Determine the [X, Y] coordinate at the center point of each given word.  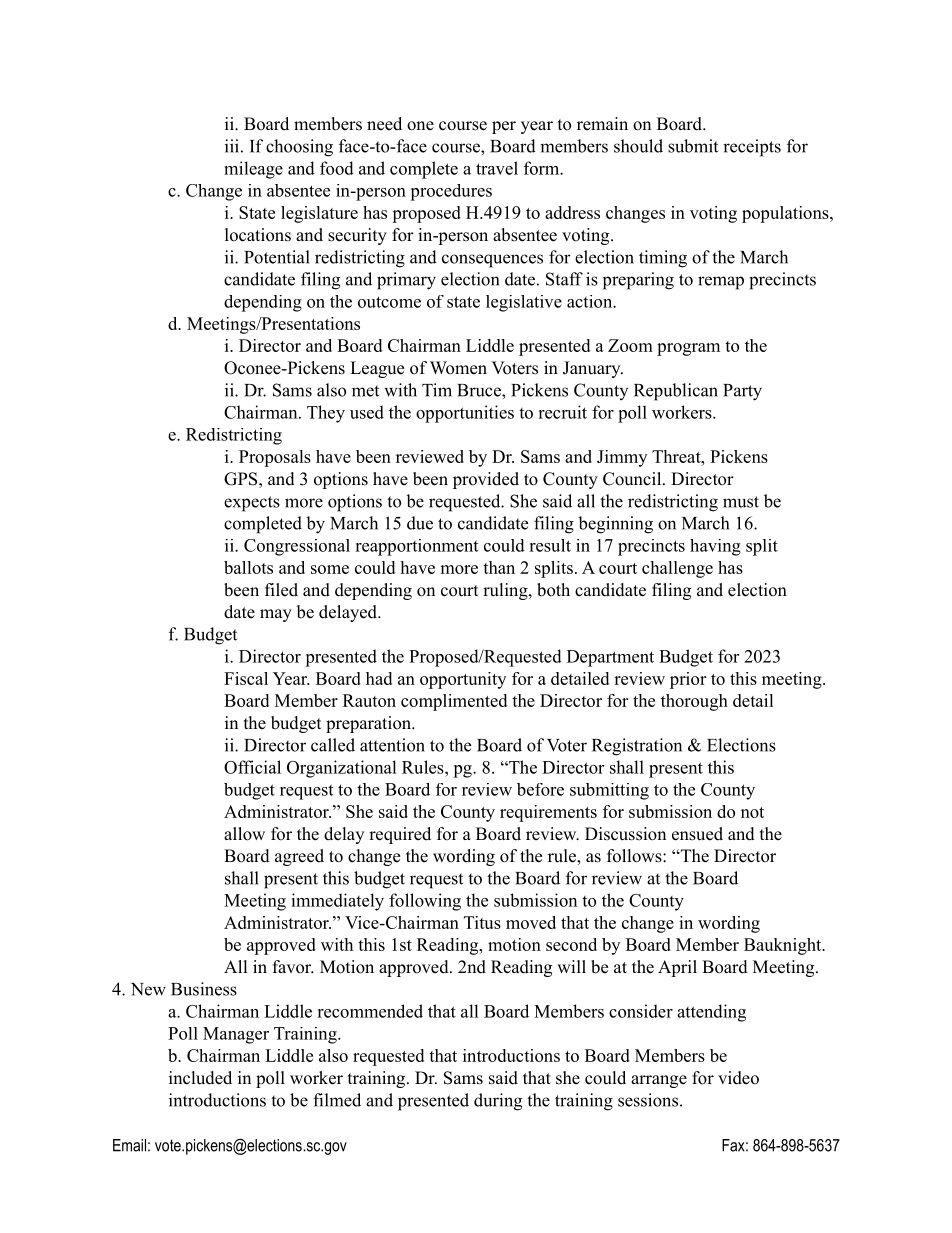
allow [244, 834]
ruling [506, 591]
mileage [253, 170]
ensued [697, 834]
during [498, 1102]
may [276, 615]
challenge [677, 569]
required [400, 835]
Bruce [480, 390]
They [326, 414]
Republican [676, 392]
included [200, 1078]
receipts [752, 148]
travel [497, 168]
